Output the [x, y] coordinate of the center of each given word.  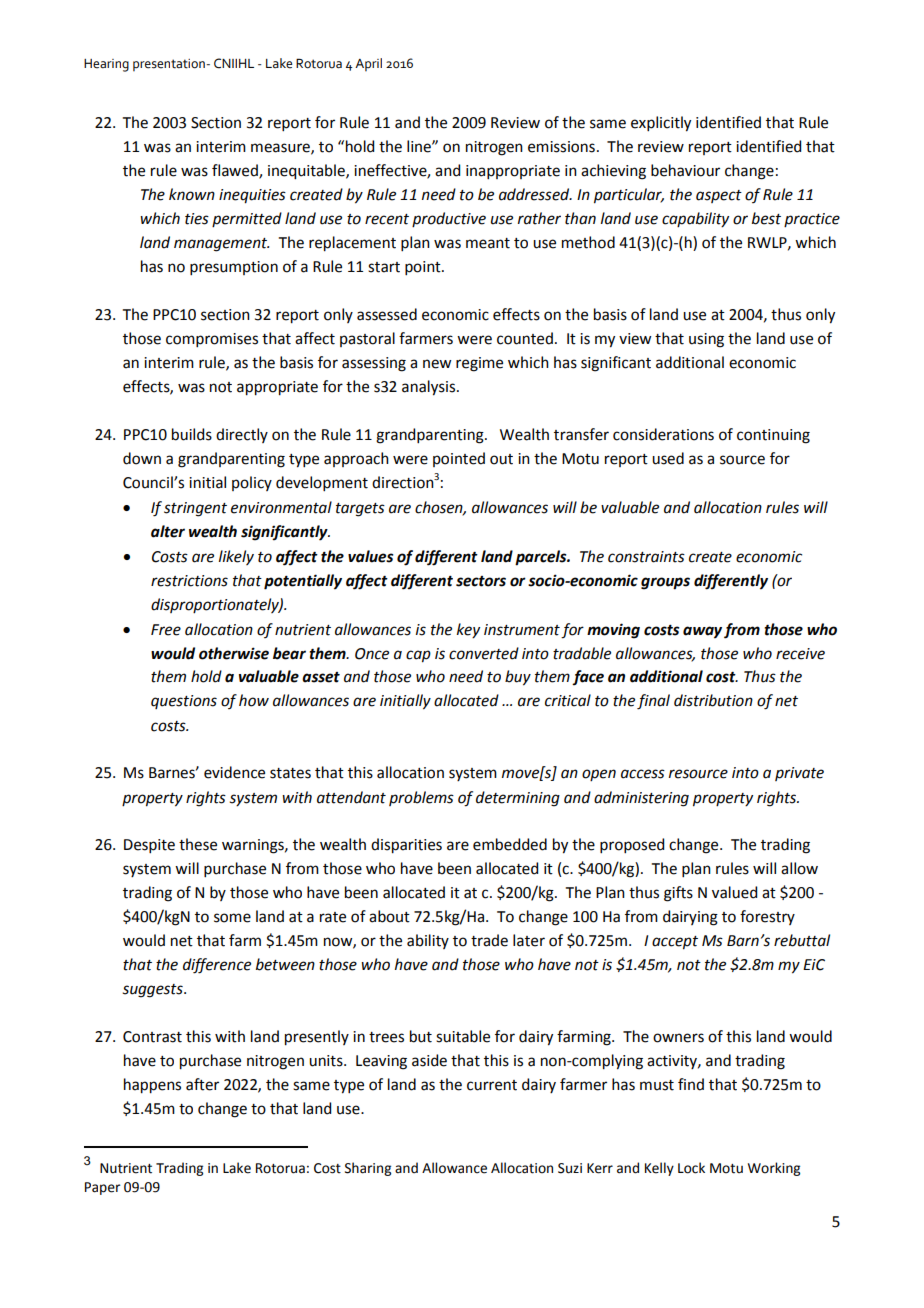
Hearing [106, 65]
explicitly [661, 124]
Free [166, 630]
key [468, 631]
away [702, 632]
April [368, 64]
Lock [691, 1168]
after [202, 1084]
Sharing [368, 1169]
